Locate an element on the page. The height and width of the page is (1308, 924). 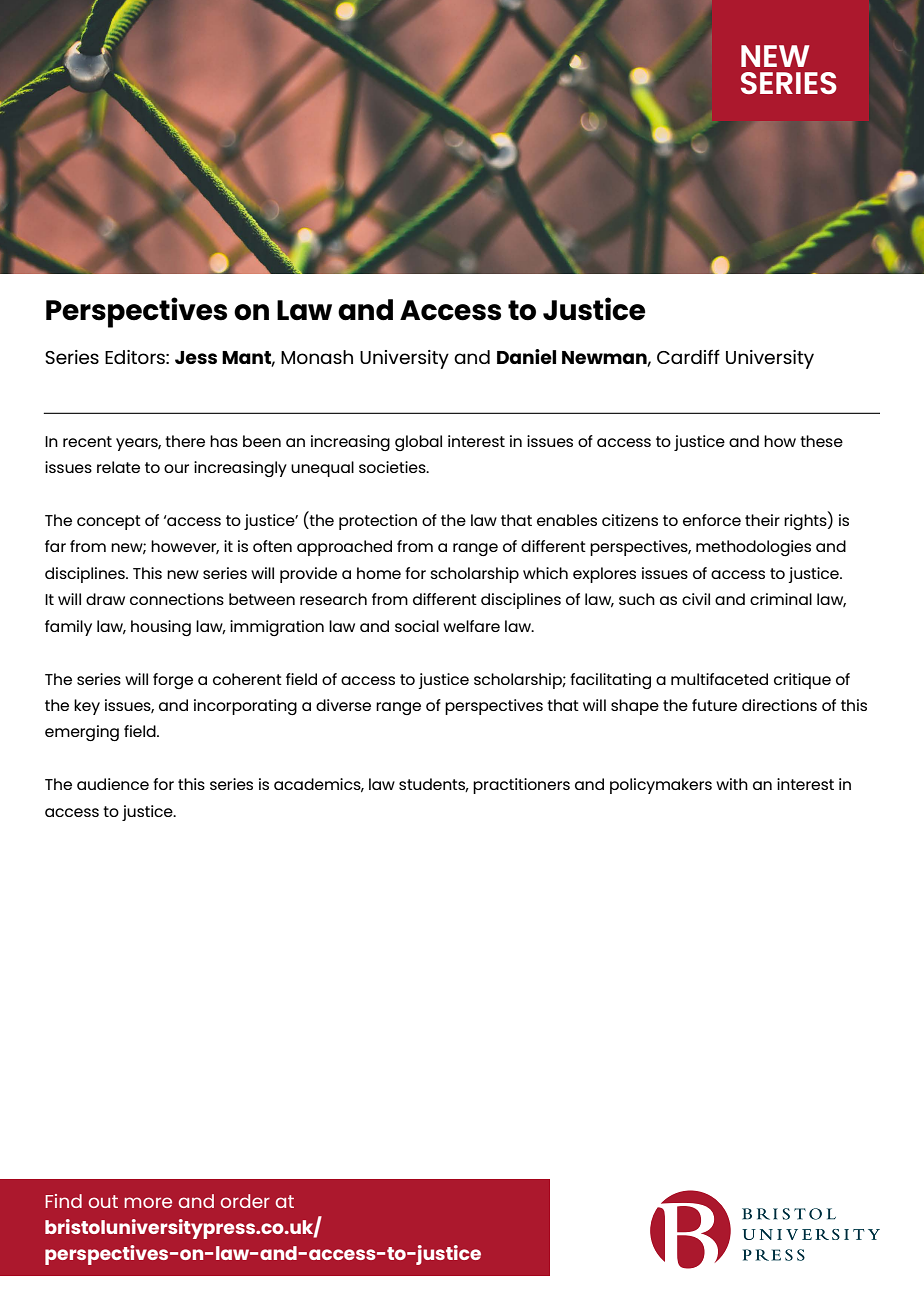
Daniel is located at coordinates (526, 356).
